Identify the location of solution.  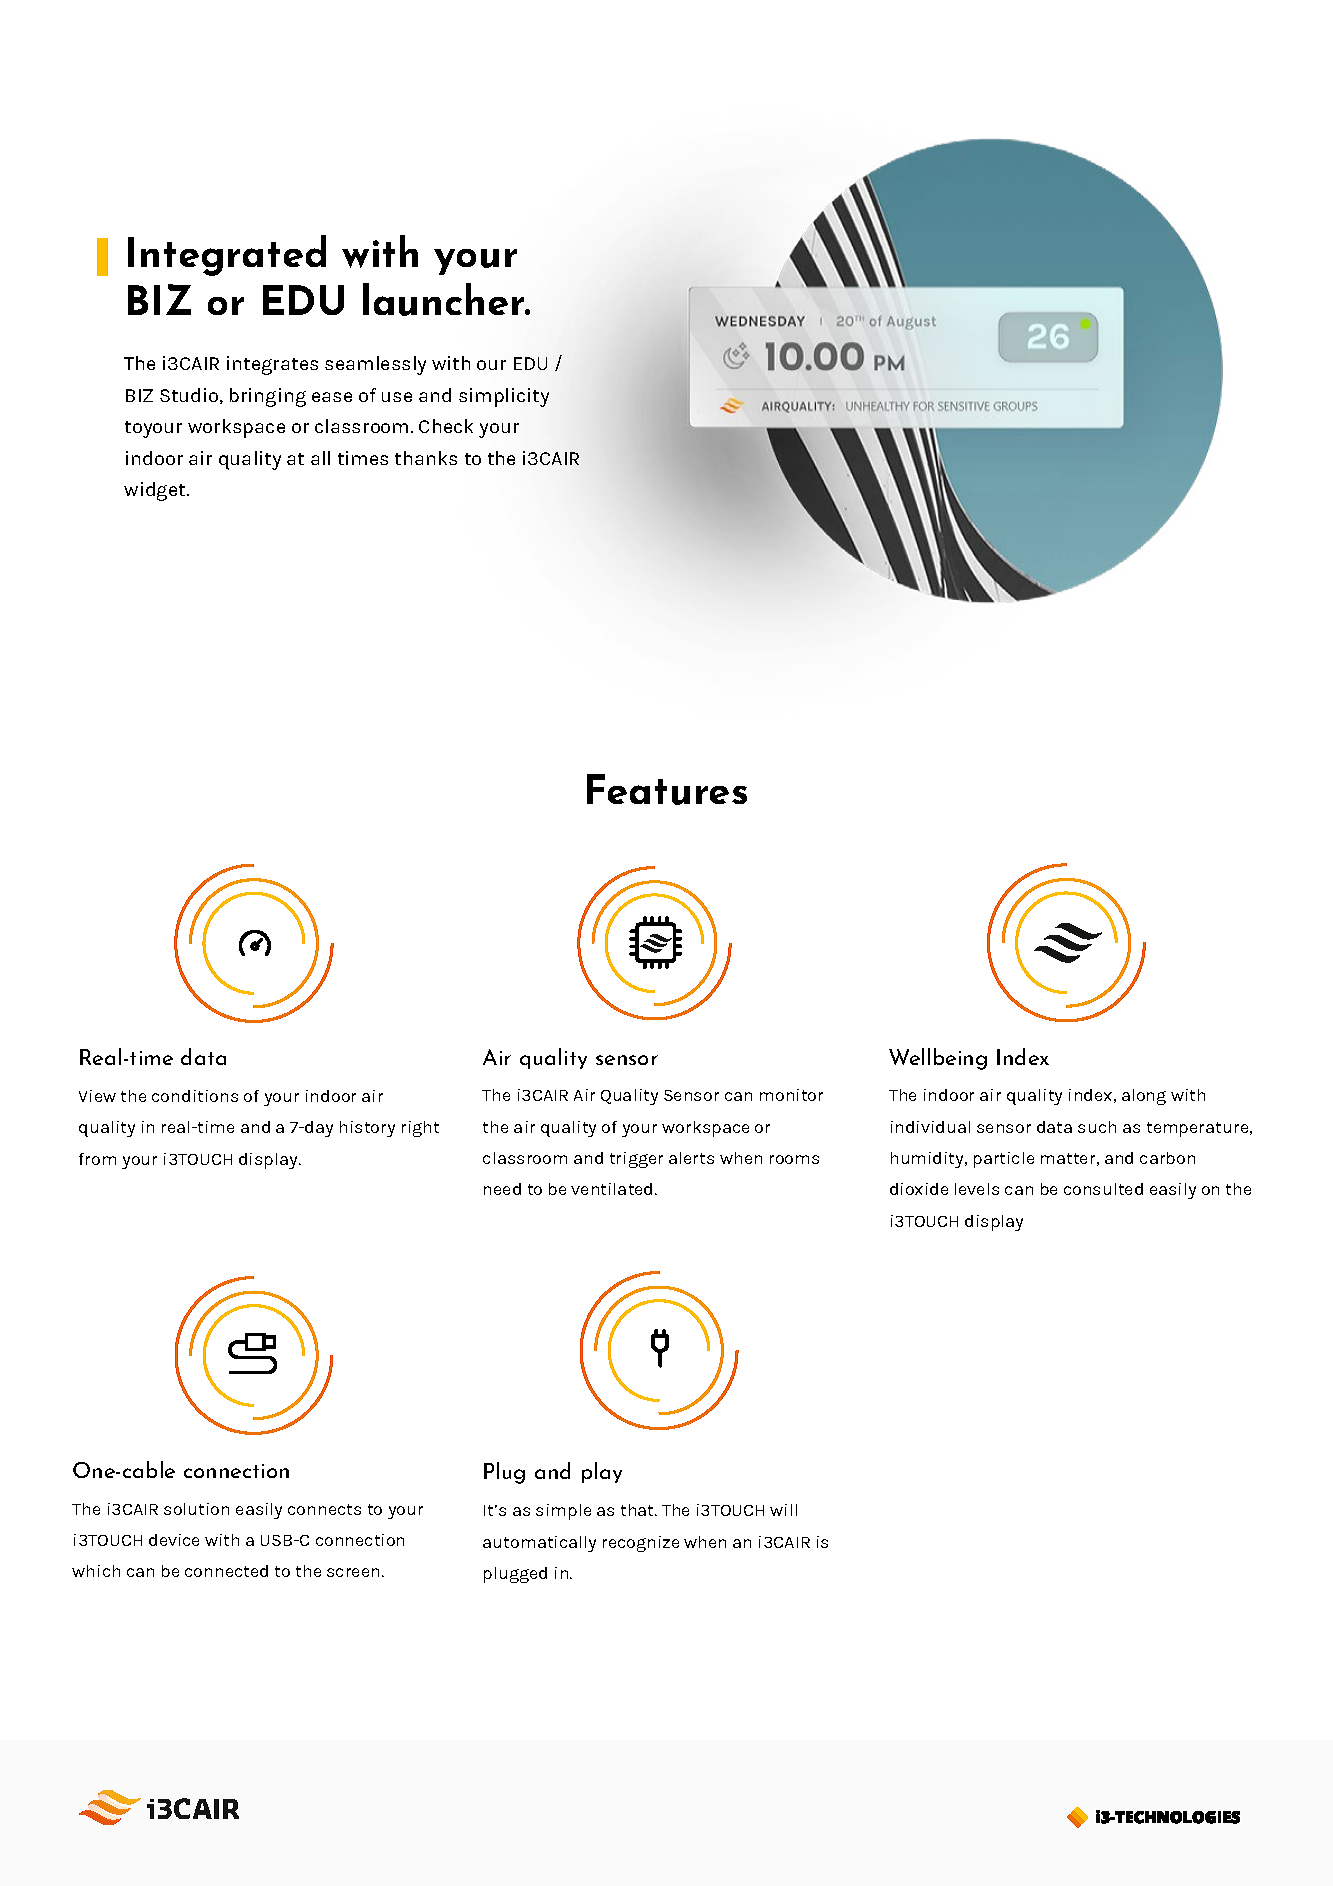
(196, 1509).
